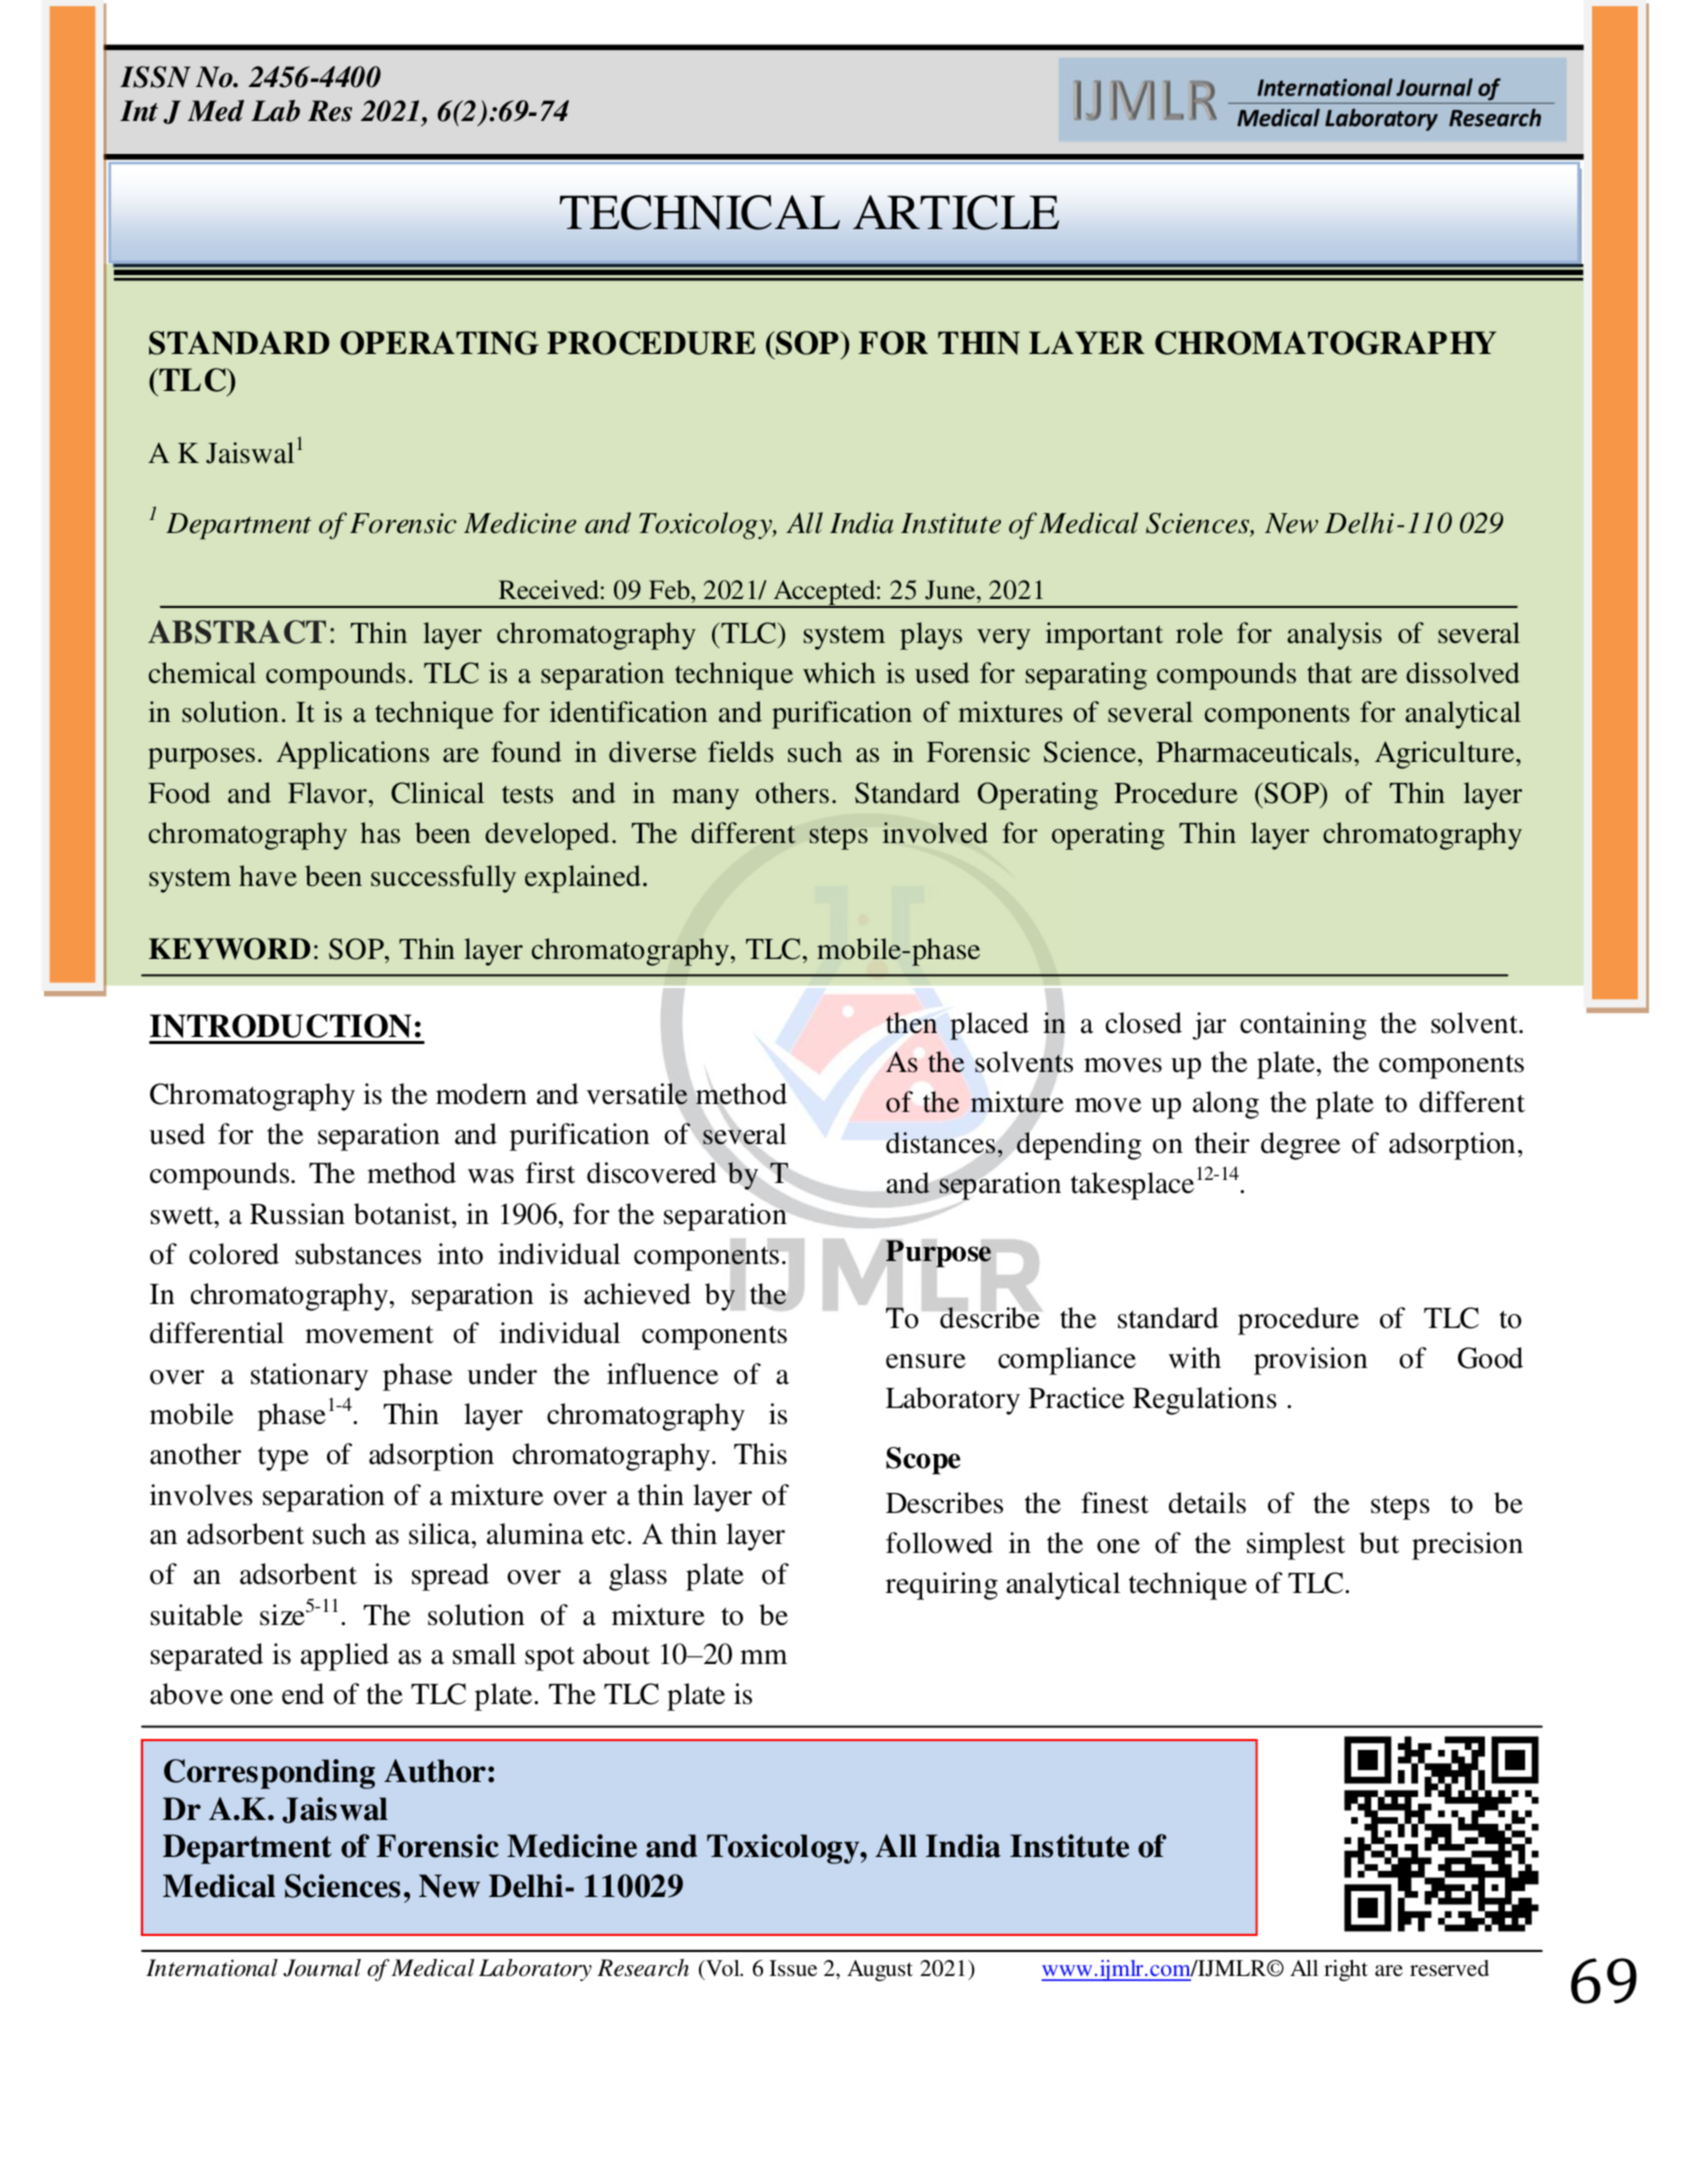 The image size is (1684, 2179). I want to click on ISSN, so click(155, 77).
